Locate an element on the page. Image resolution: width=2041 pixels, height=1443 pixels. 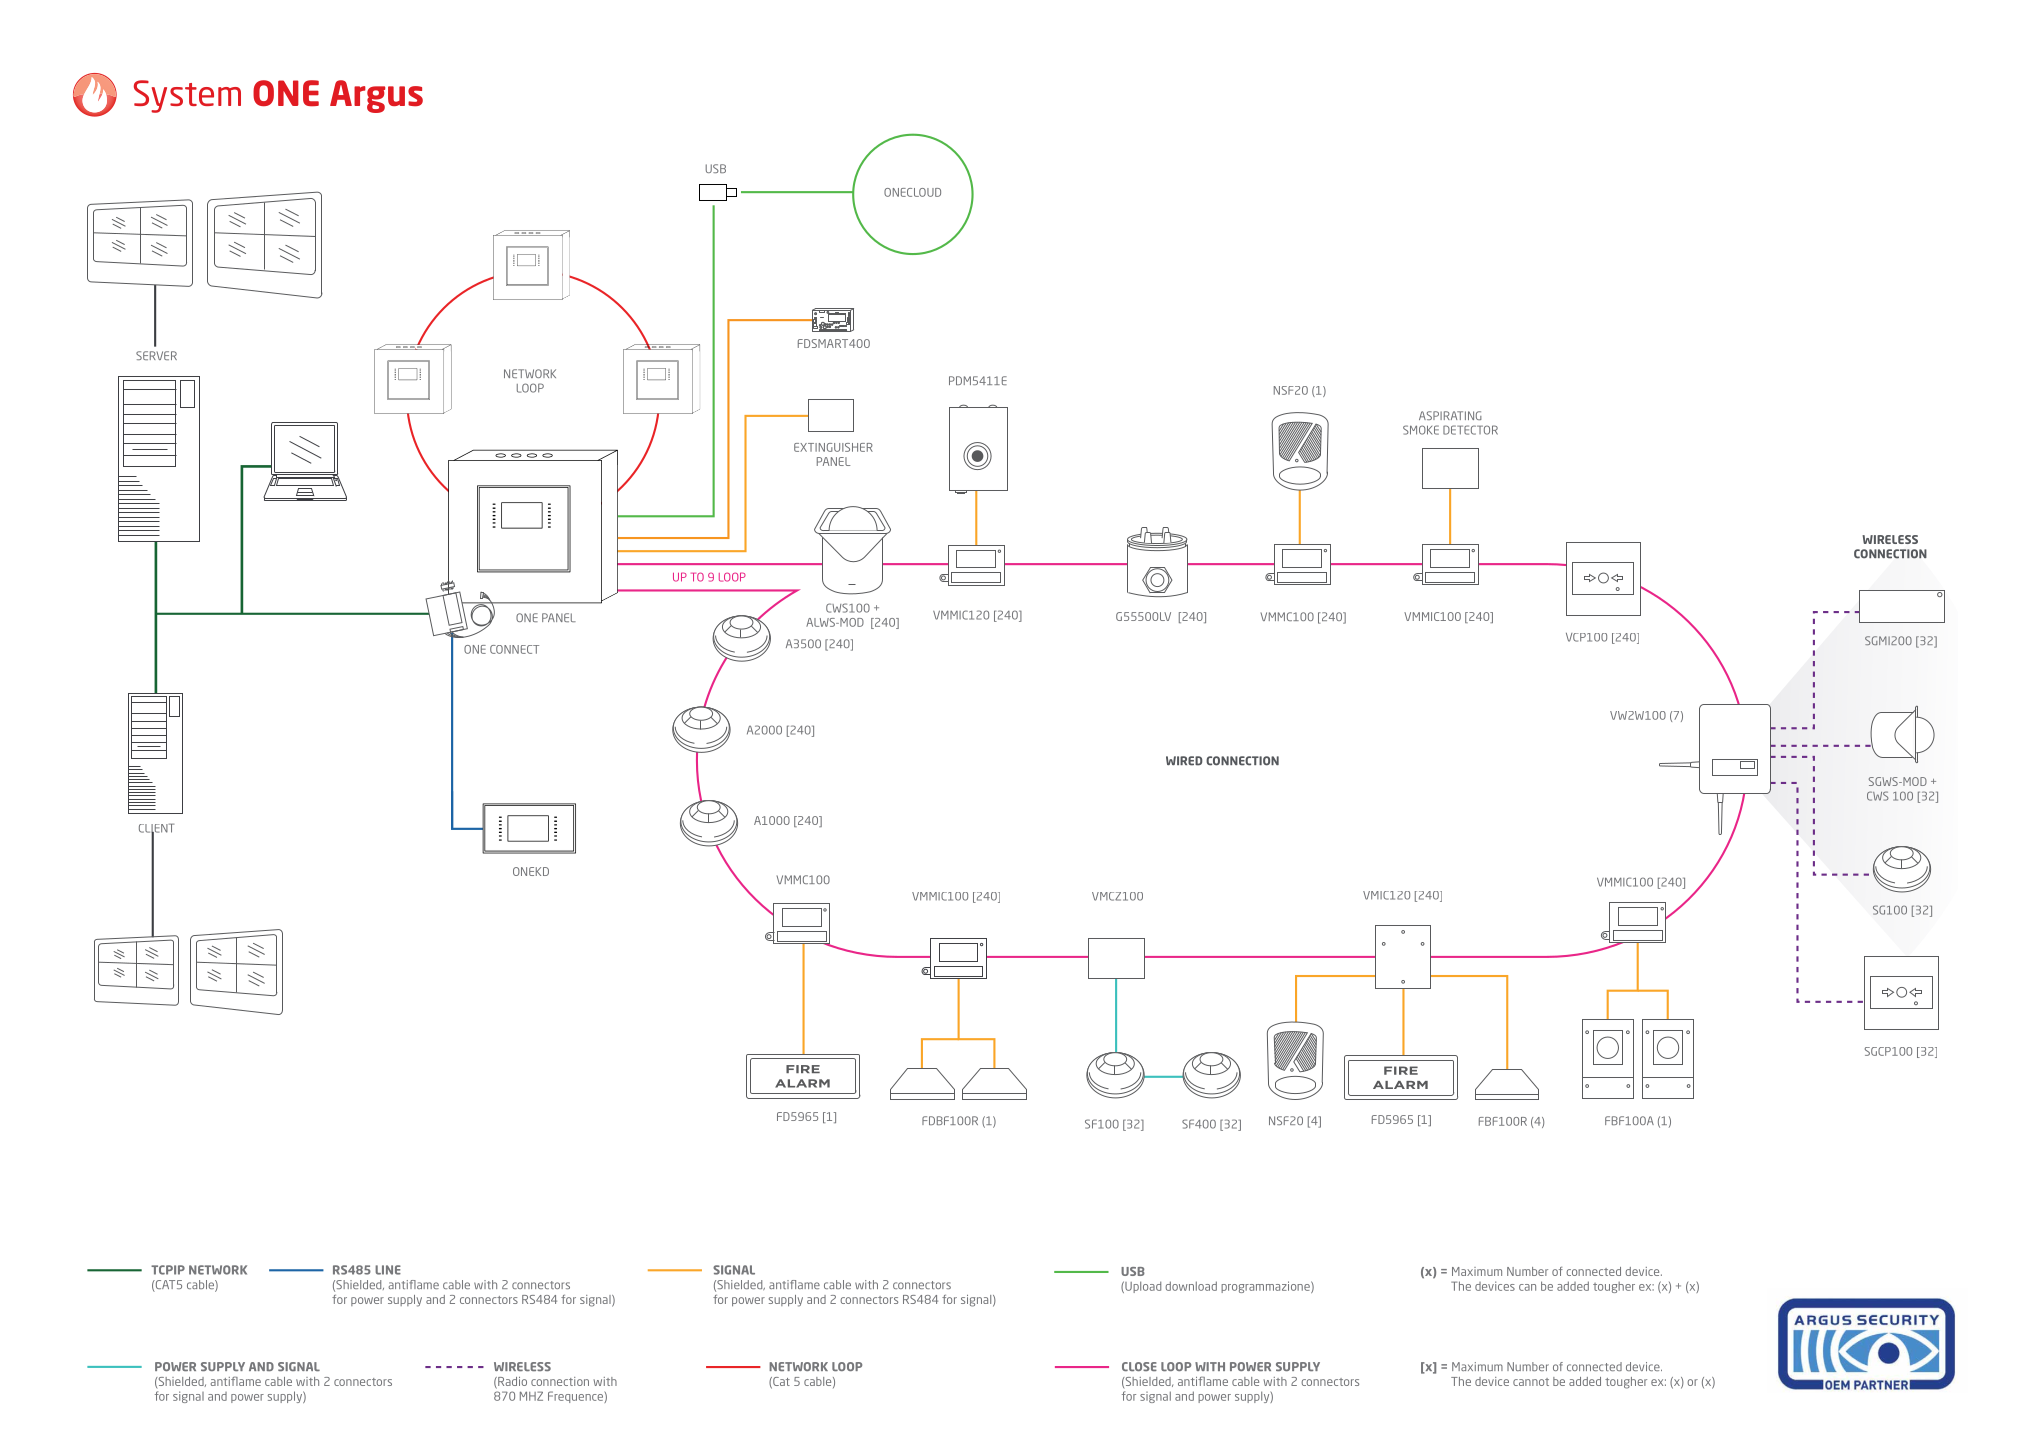
TCPIP is located at coordinates (168, 1270).
